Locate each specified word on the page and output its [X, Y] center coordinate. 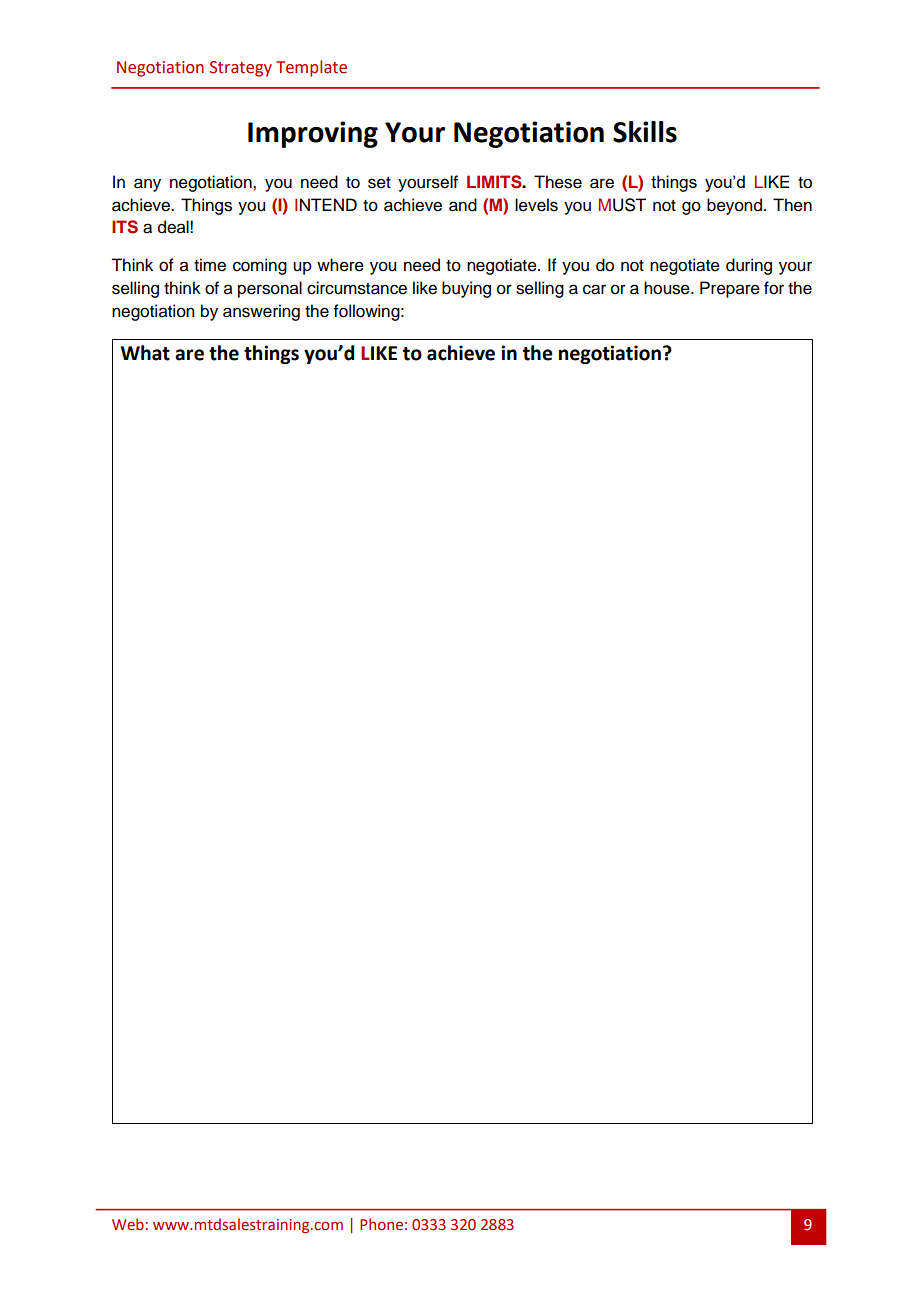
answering [261, 312]
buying [466, 289]
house [668, 288]
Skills [645, 132]
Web [128, 1224]
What [145, 353]
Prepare [730, 289]
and [463, 205]
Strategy [241, 69]
